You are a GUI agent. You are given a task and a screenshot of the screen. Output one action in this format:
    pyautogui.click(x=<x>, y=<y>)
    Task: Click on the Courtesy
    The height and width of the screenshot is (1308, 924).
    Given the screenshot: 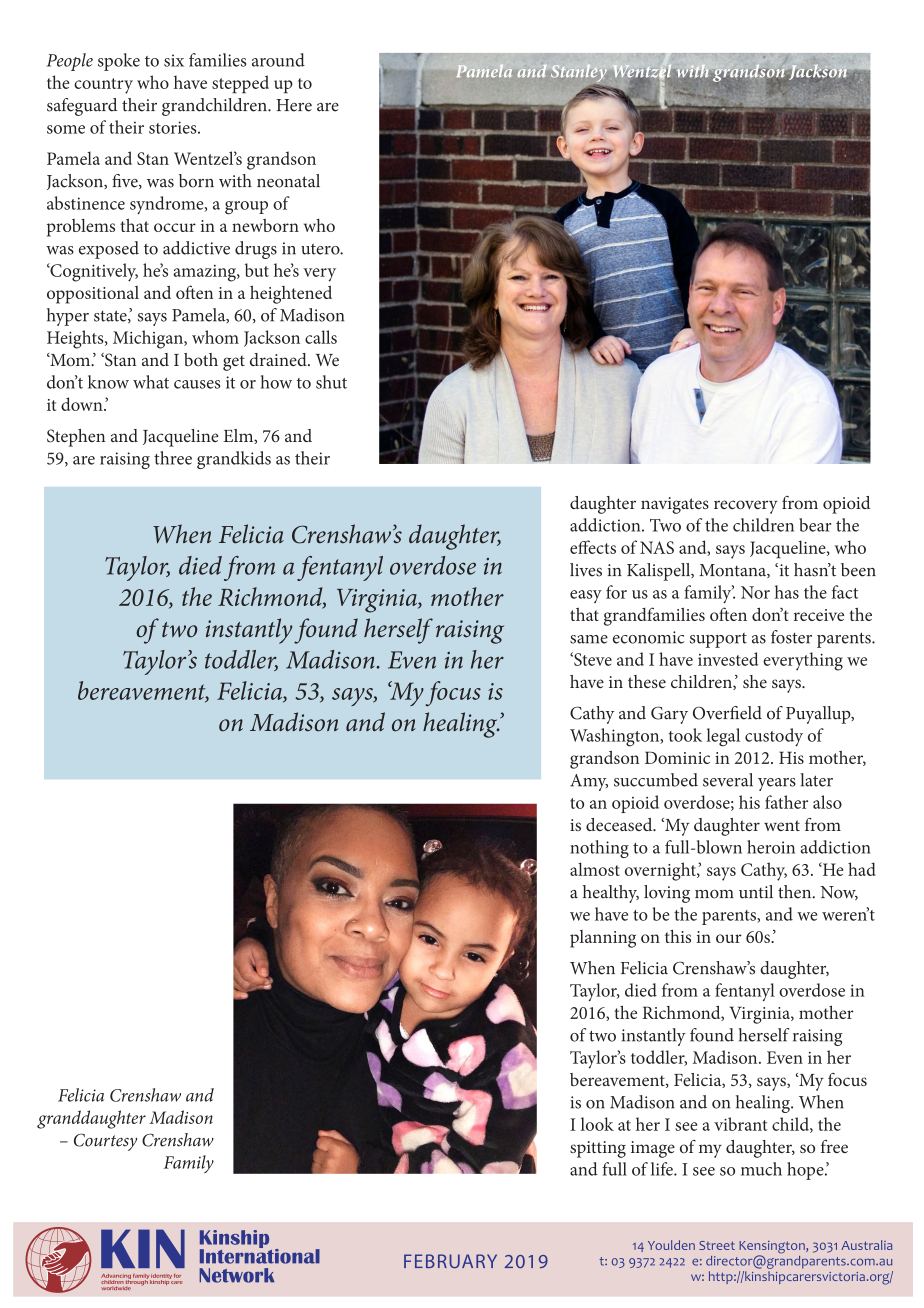 What is the action you would take?
    pyautogui.click(x=105, y=1142)
